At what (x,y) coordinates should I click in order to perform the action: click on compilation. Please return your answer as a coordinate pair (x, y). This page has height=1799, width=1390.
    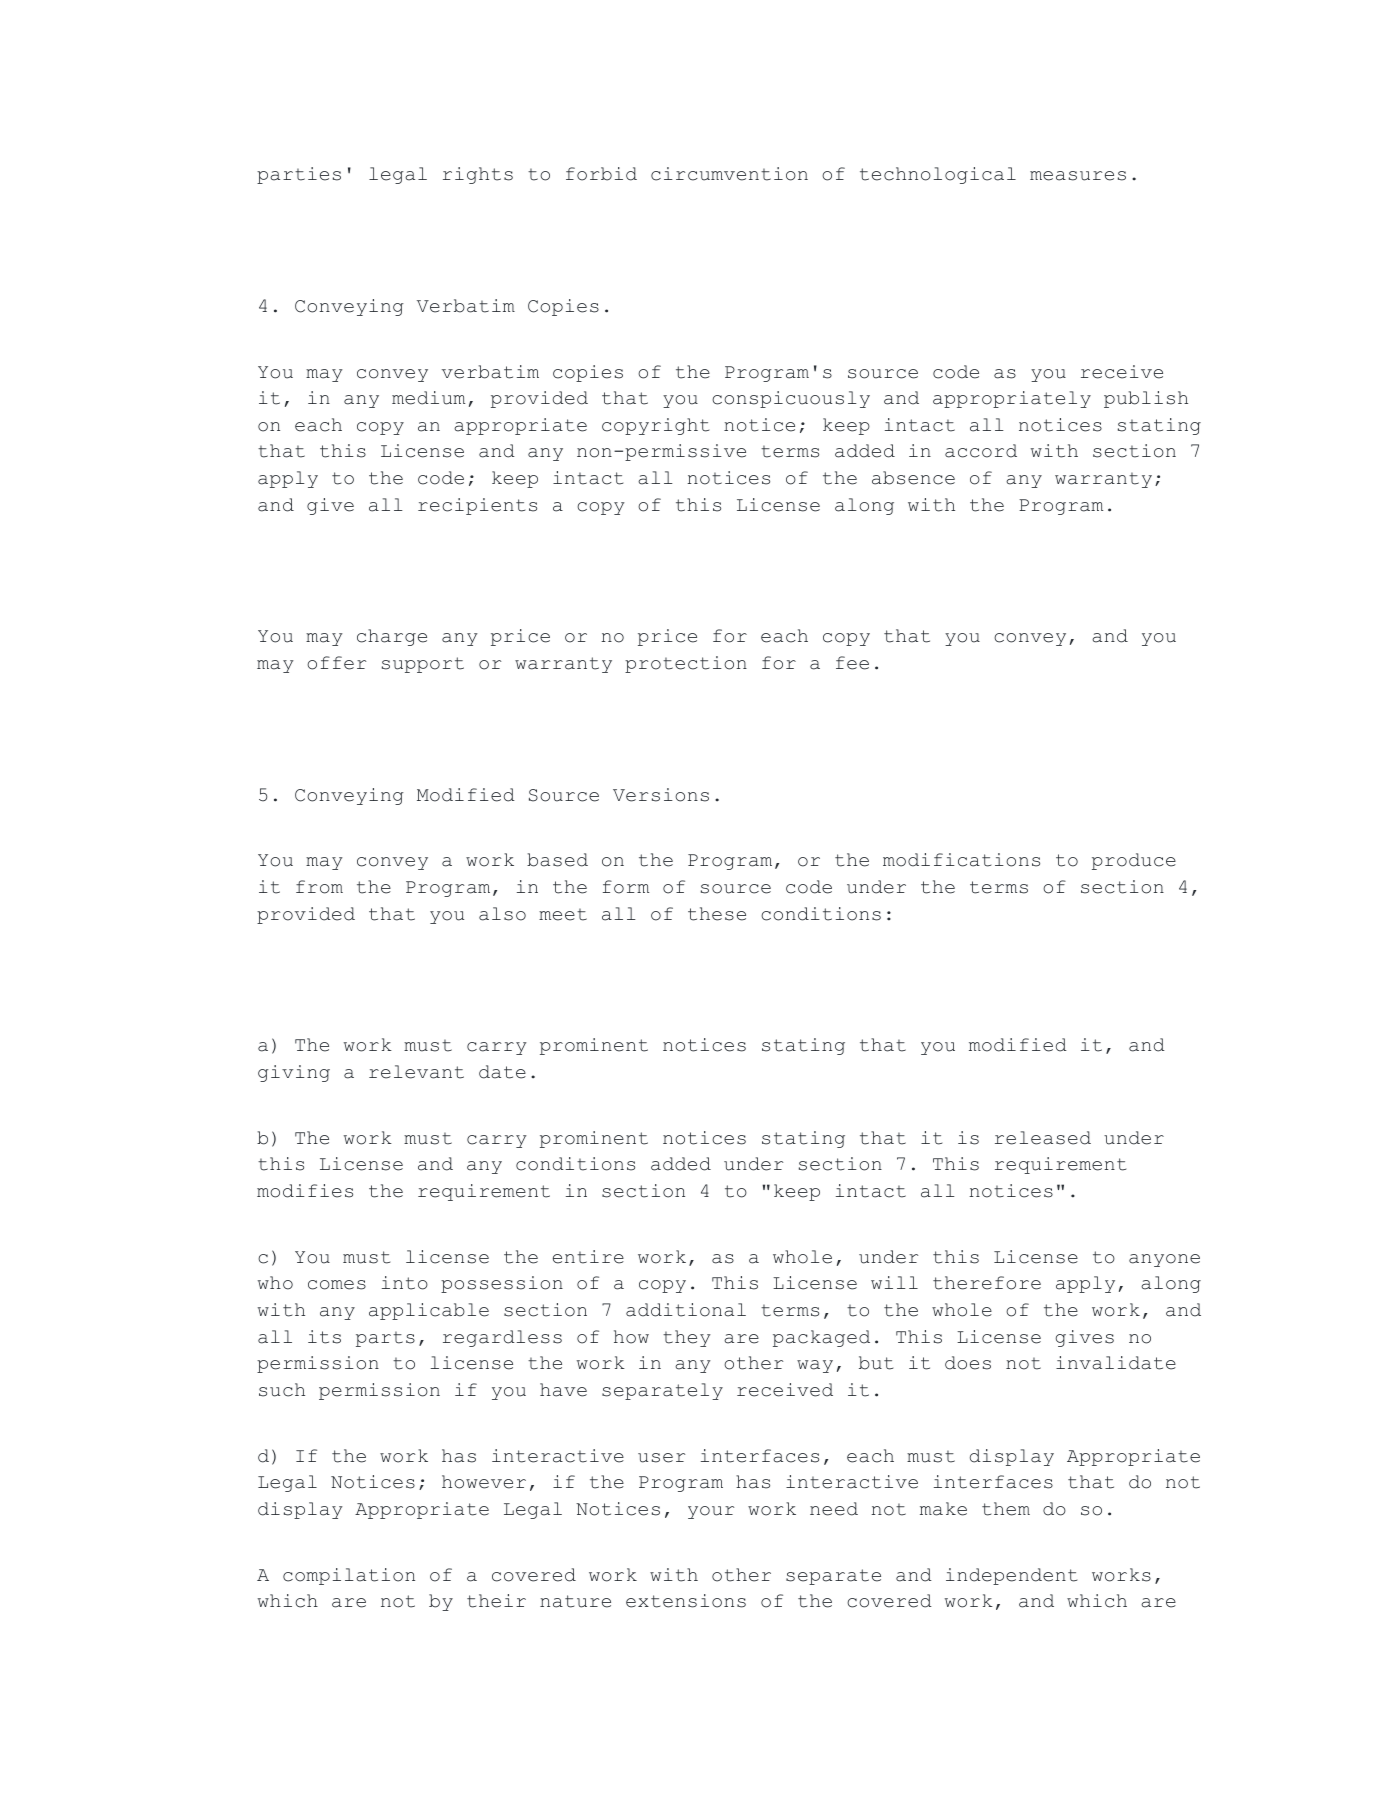
    Looking at the image, I should click on (349, 1576).
